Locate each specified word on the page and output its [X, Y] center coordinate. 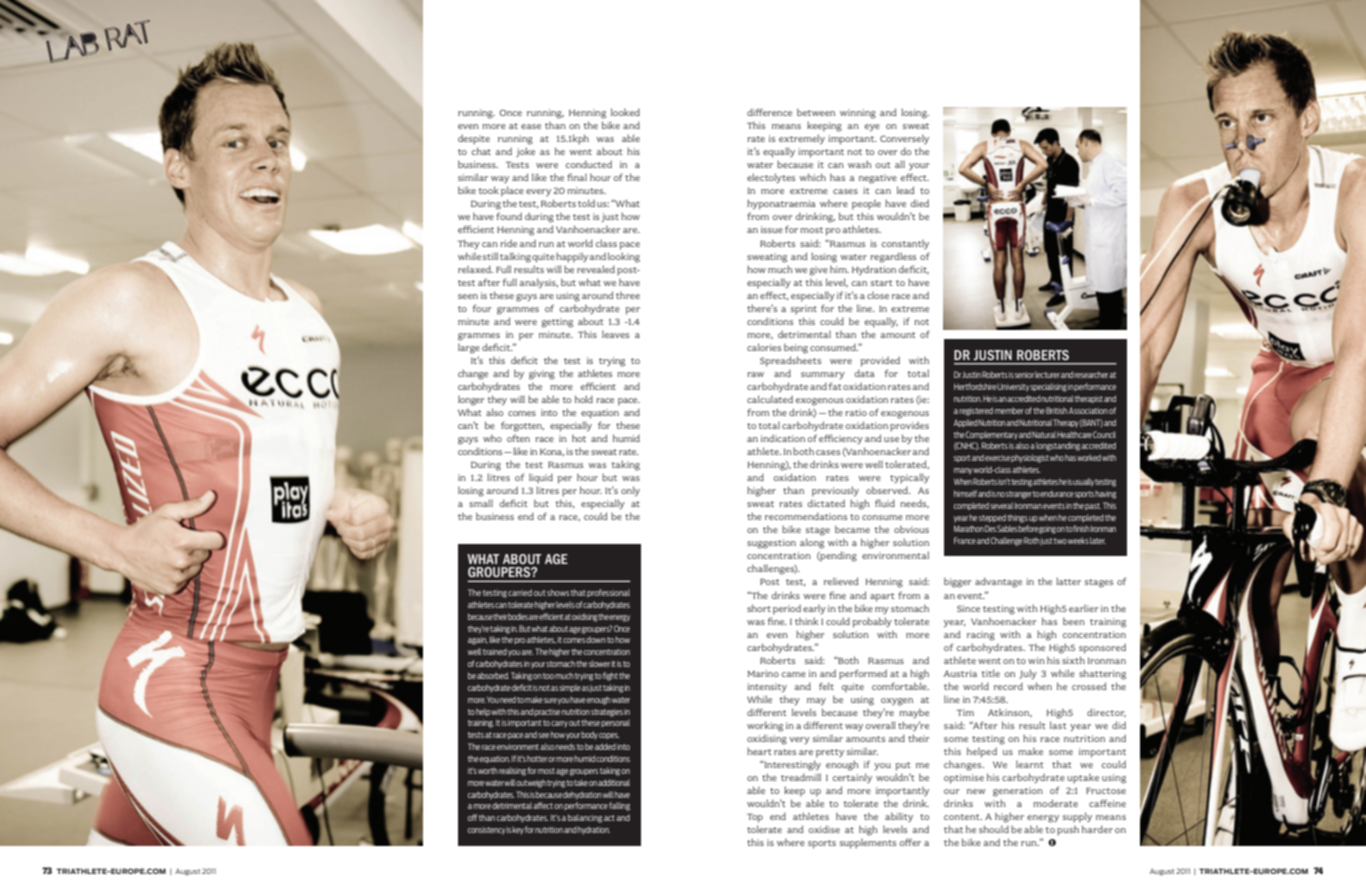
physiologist [1030, 458]
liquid [541, 478]
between [816, 112]
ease [531, 126]
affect [543, 805]
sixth [1073, 660]
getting [557, 323]
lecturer [1047, 374]
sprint [804, 310]
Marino [763, 673]
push [1068, 831]
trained [495, 651]
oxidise [824, 829]
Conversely [904, 139]
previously [835, 491]
